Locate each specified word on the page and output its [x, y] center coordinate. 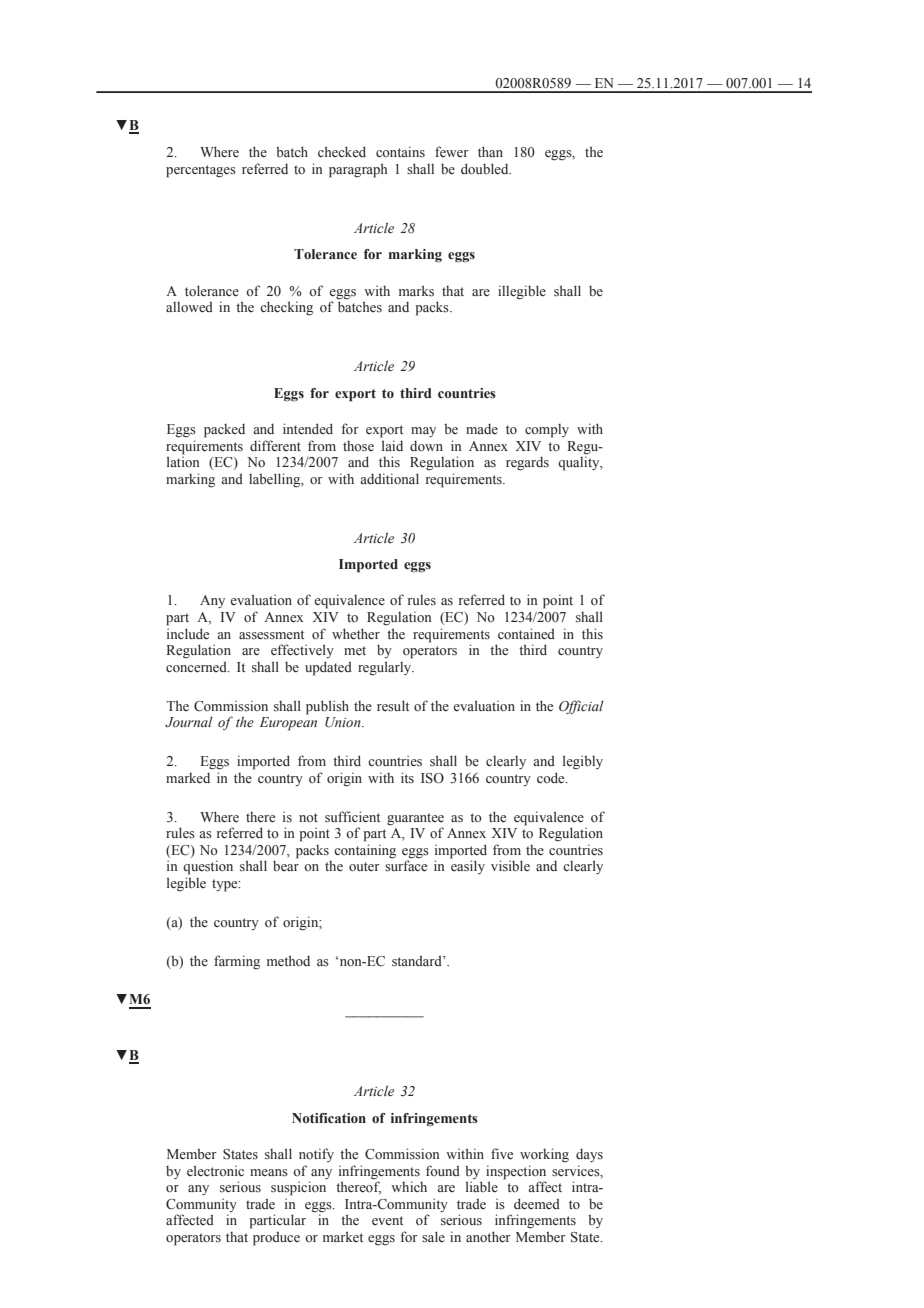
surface [406, 866]
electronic [215, 1170]
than [490, 151]
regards [527, 463]
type [226, 885]
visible [510, 865]
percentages [201, 171]
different [275, 445]
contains [400, 151]
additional [389, 479]
